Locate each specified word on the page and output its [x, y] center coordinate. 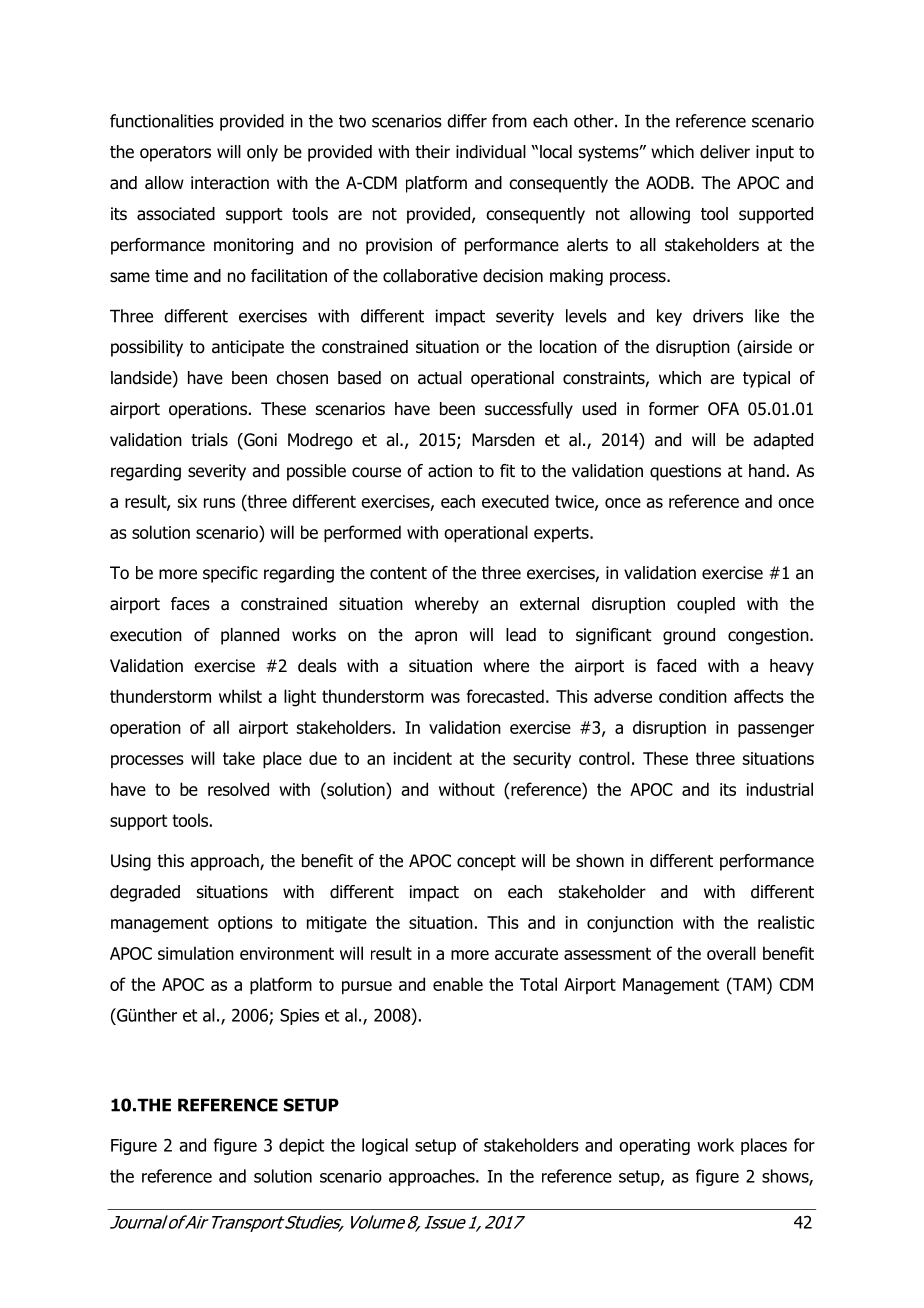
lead [521, 635]
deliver [725, 152]
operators [175, 154]
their [432, 151]
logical [385, 1146]
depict [302, 1146]
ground [689, 636]
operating [654, 1147]
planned [250, 636]
